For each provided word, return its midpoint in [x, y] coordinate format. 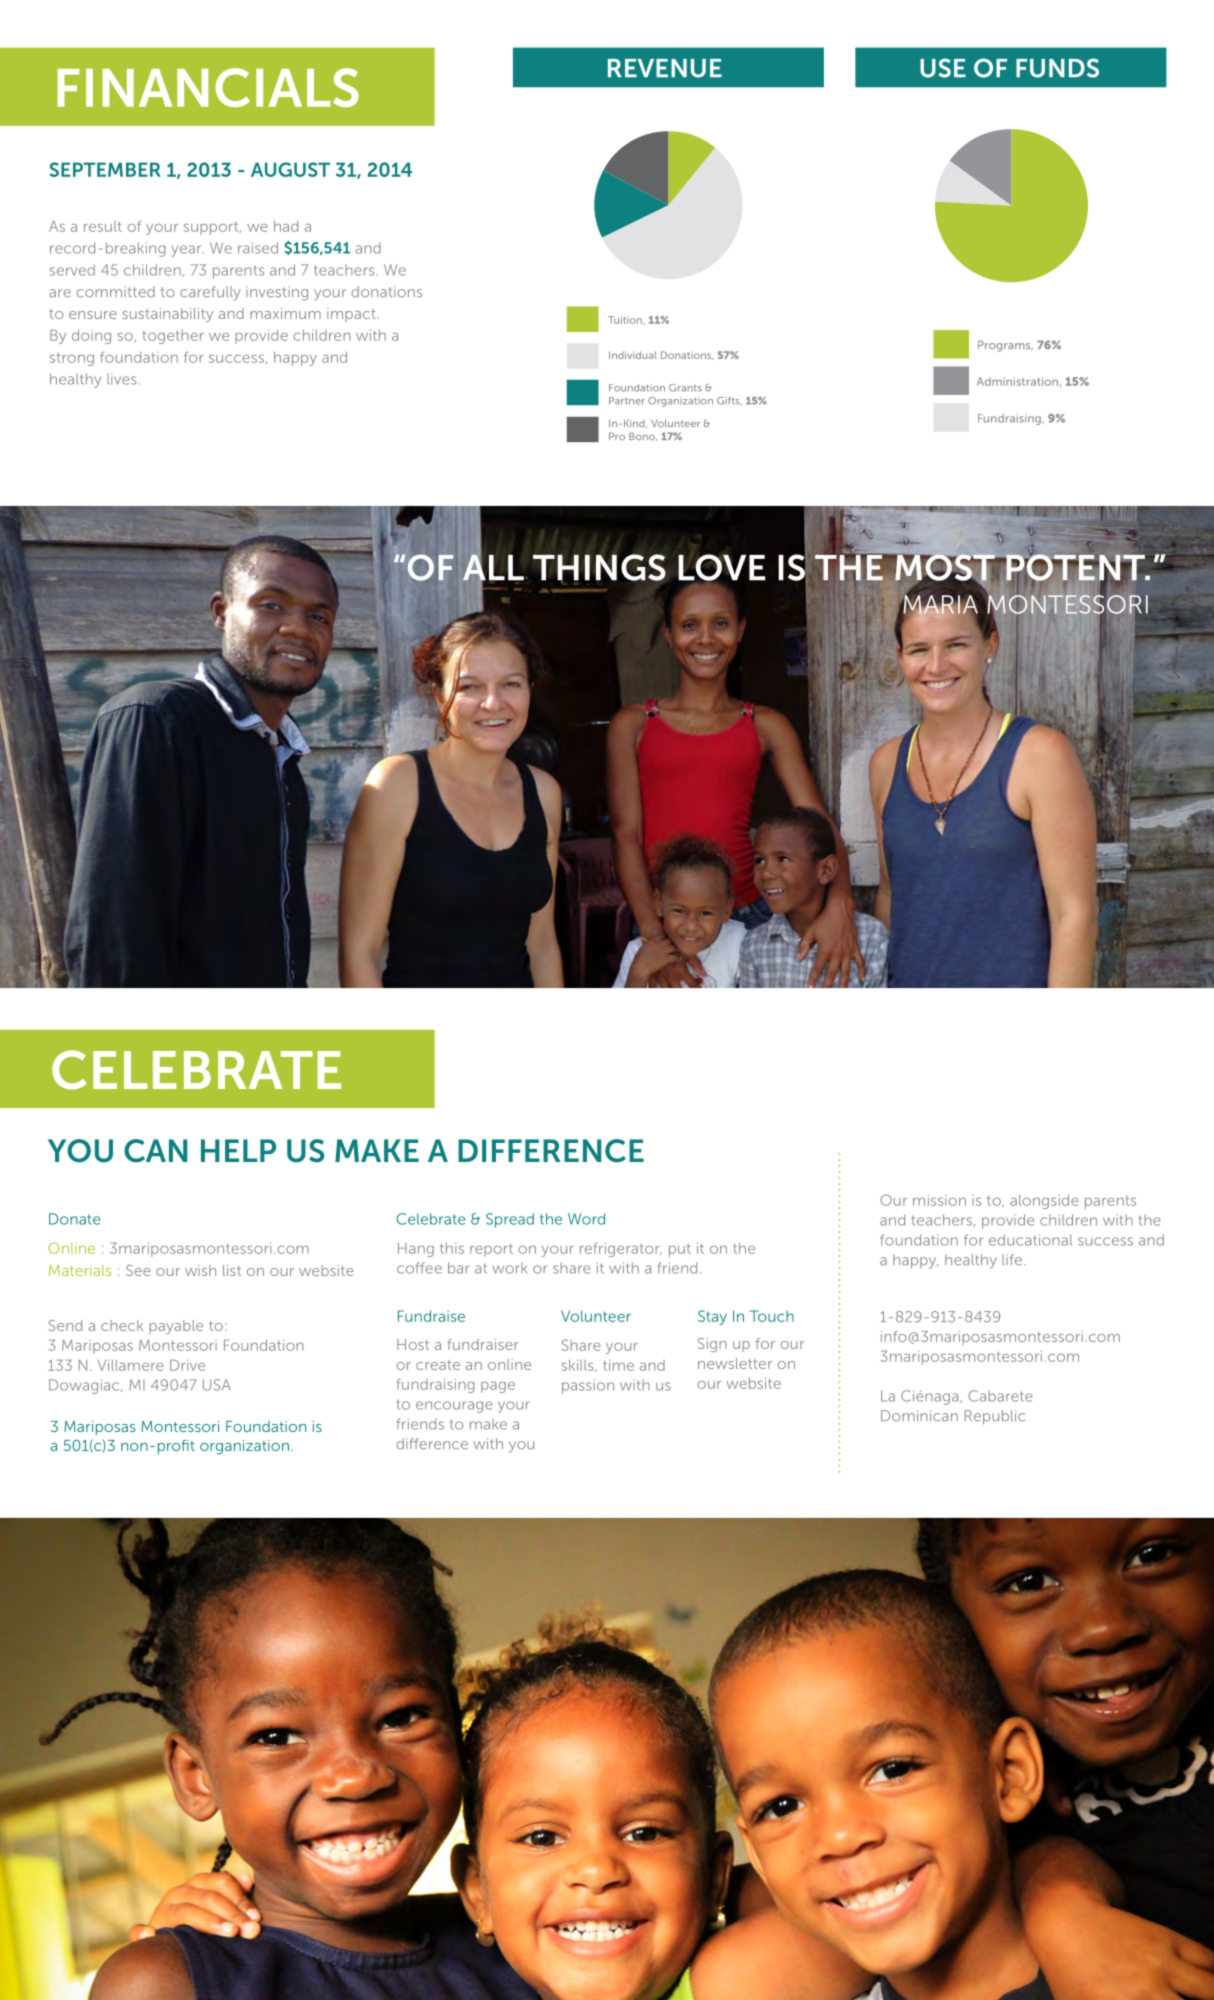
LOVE [721, 568]
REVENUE [665, 68]
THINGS [599, 568]
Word [586, 1219]
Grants [685, 388]
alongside [1044, 1202]
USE [943, 68]
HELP [238, 1150]
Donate [74, 1219]
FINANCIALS [208, 87]
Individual [633, 355]
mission [939, 1200]
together [173, 337]
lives [122, 379]
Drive [187, 1365]
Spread [510, 1220]
